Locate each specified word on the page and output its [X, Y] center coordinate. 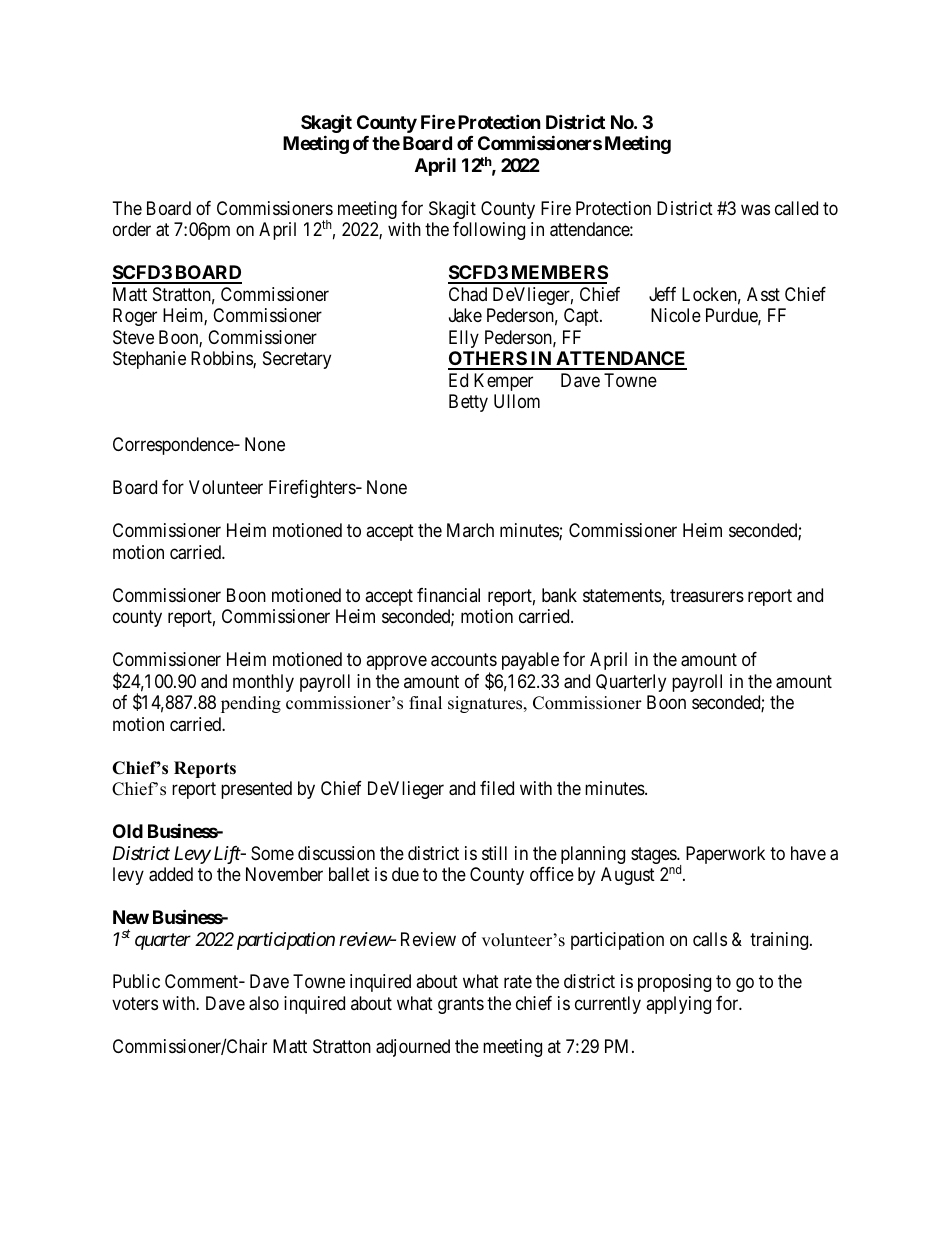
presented [256, 790]
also [264, 1003]
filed [497, 788]
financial [448, 595]
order [132, 229]
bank [559, 595]
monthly [263, 683]
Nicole [676, 315]
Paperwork [725, 855]
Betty [468, 403]
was [755, 209]
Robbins [222, 359]
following [489, 231]
